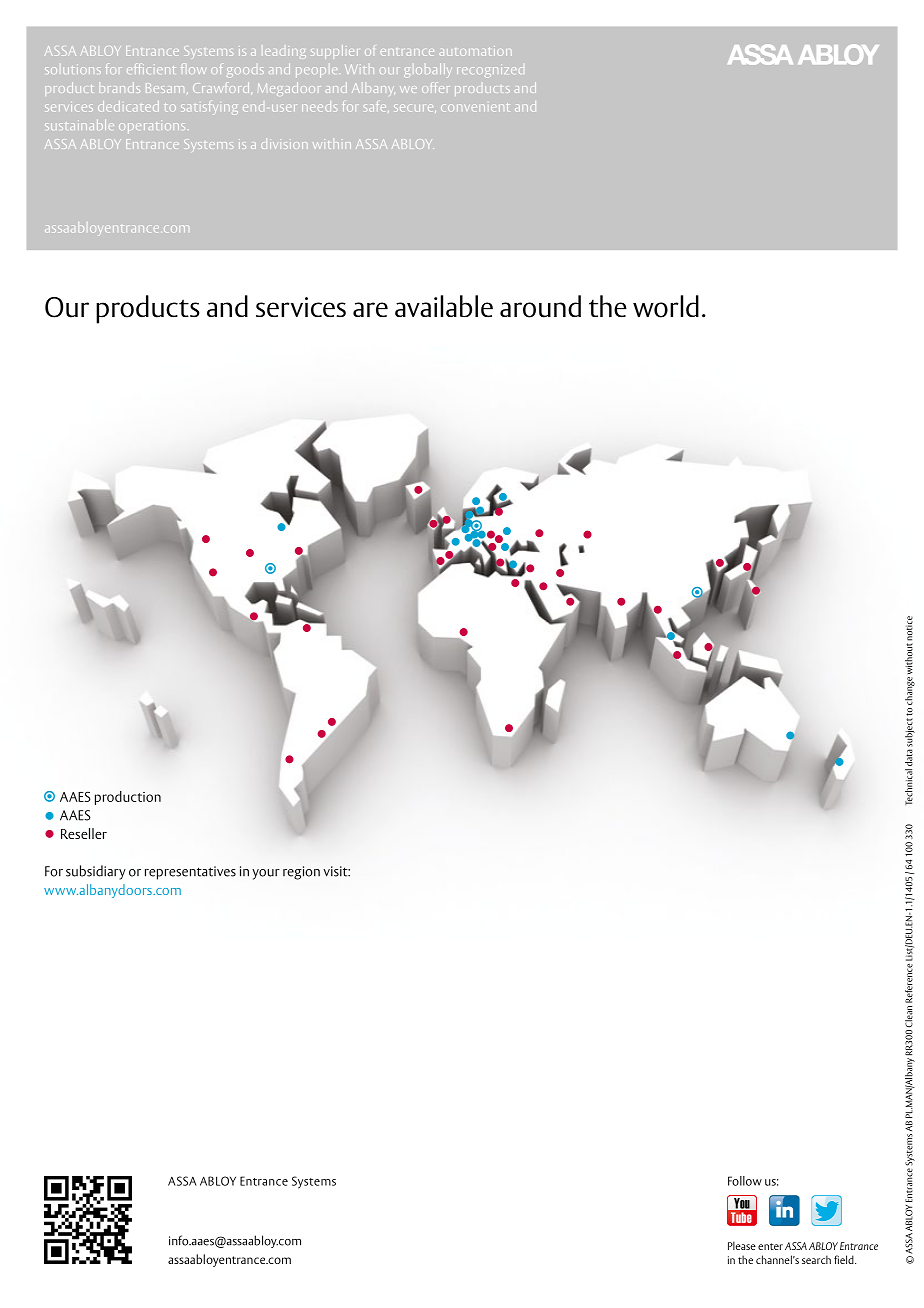  What do you see at coordinates (474, 107) in the screenshot?
I see `convenient` at bounding box center [474, 107].
